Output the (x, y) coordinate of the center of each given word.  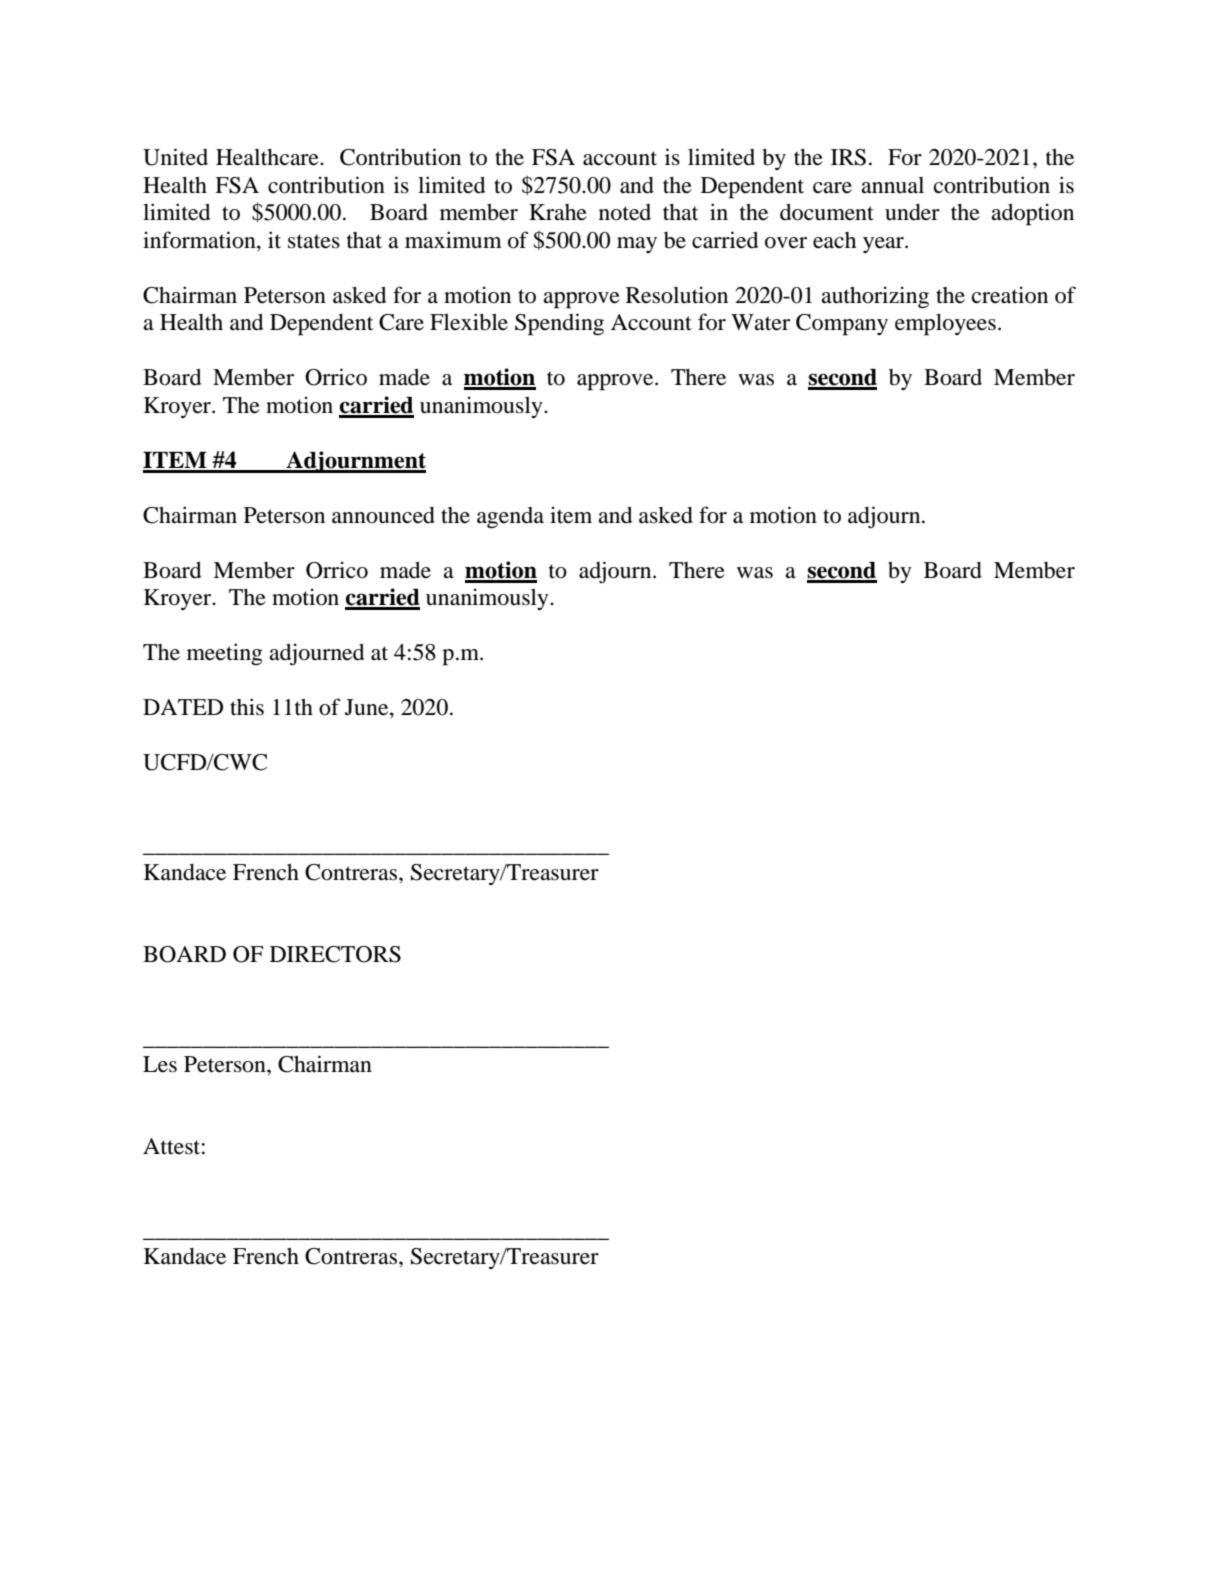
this (247, 707)
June (368, 708)
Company (842, 325)
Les (160, 1064)
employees (945, 325)
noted (625, 212)
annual (892, 185)
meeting (225, 654)
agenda (510, 518)
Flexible (469, 322)
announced (383, 515)
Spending (559, 324)
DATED (183, 707)
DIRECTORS (335, 954)
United (175, 157)
